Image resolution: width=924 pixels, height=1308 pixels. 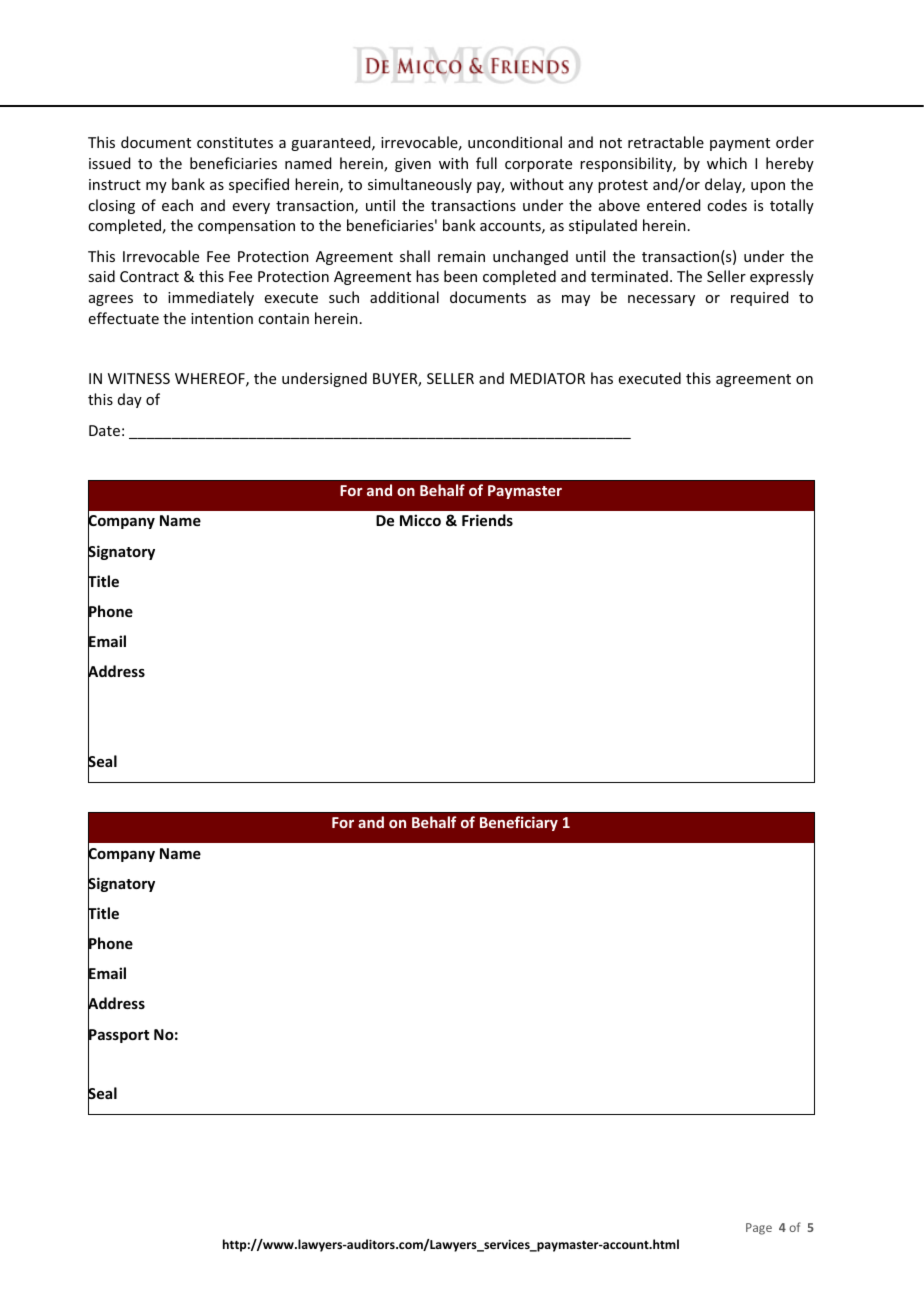 What do you see at coordinates (177, 205) in the page?
I see `each` at bounding box center [177, 205].
